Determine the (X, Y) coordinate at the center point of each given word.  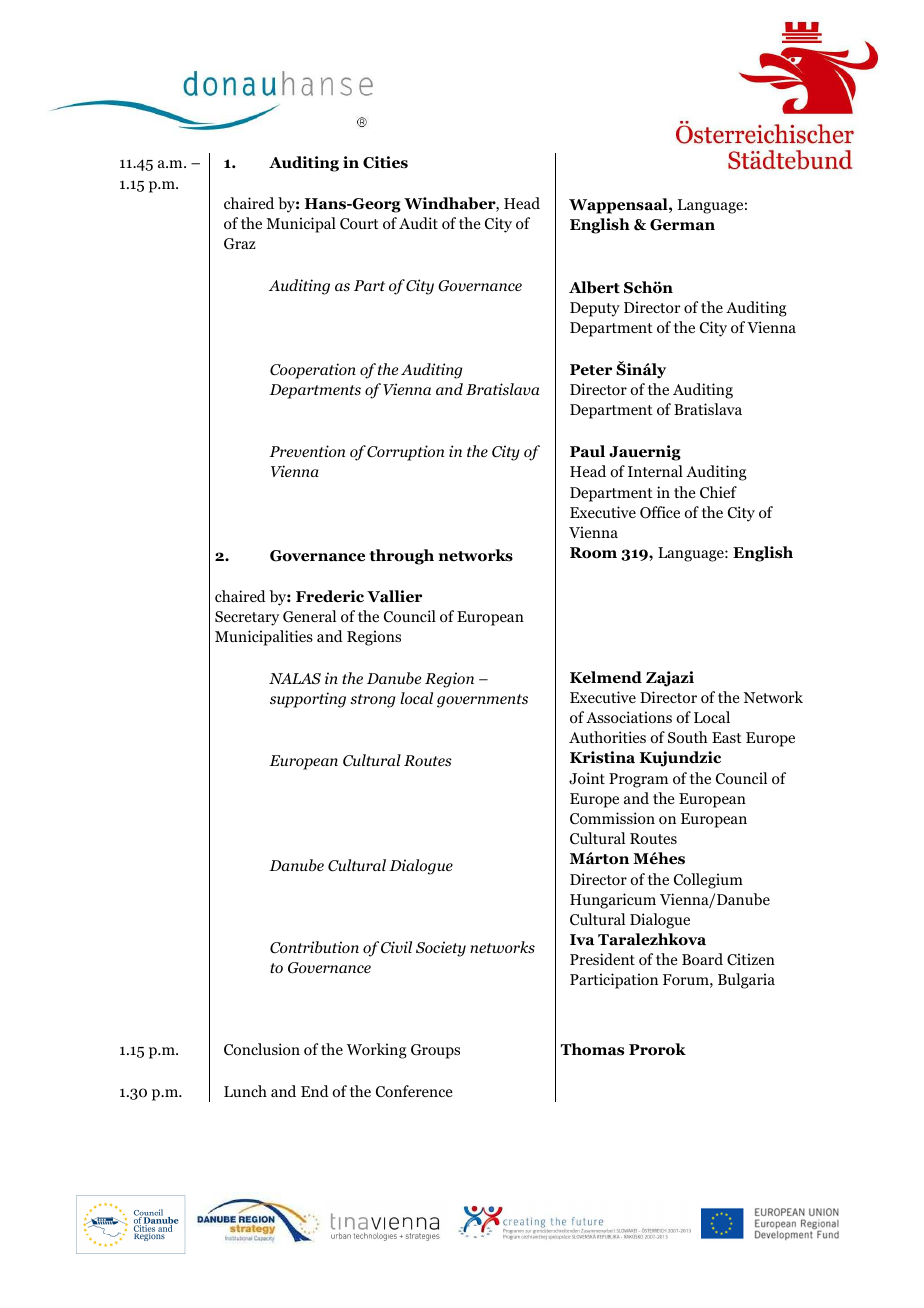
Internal (655, 471)
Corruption (405, 453)
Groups (435, 1051)
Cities (385, 162)
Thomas (592, 1049)
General (309, 616)
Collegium (708, 881)
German (682, 225)
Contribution (314, 947)
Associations (629, 717)
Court (359, 224)
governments (482, 701)
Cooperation (313, 371)
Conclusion (262, 1049)
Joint (587, 778)
